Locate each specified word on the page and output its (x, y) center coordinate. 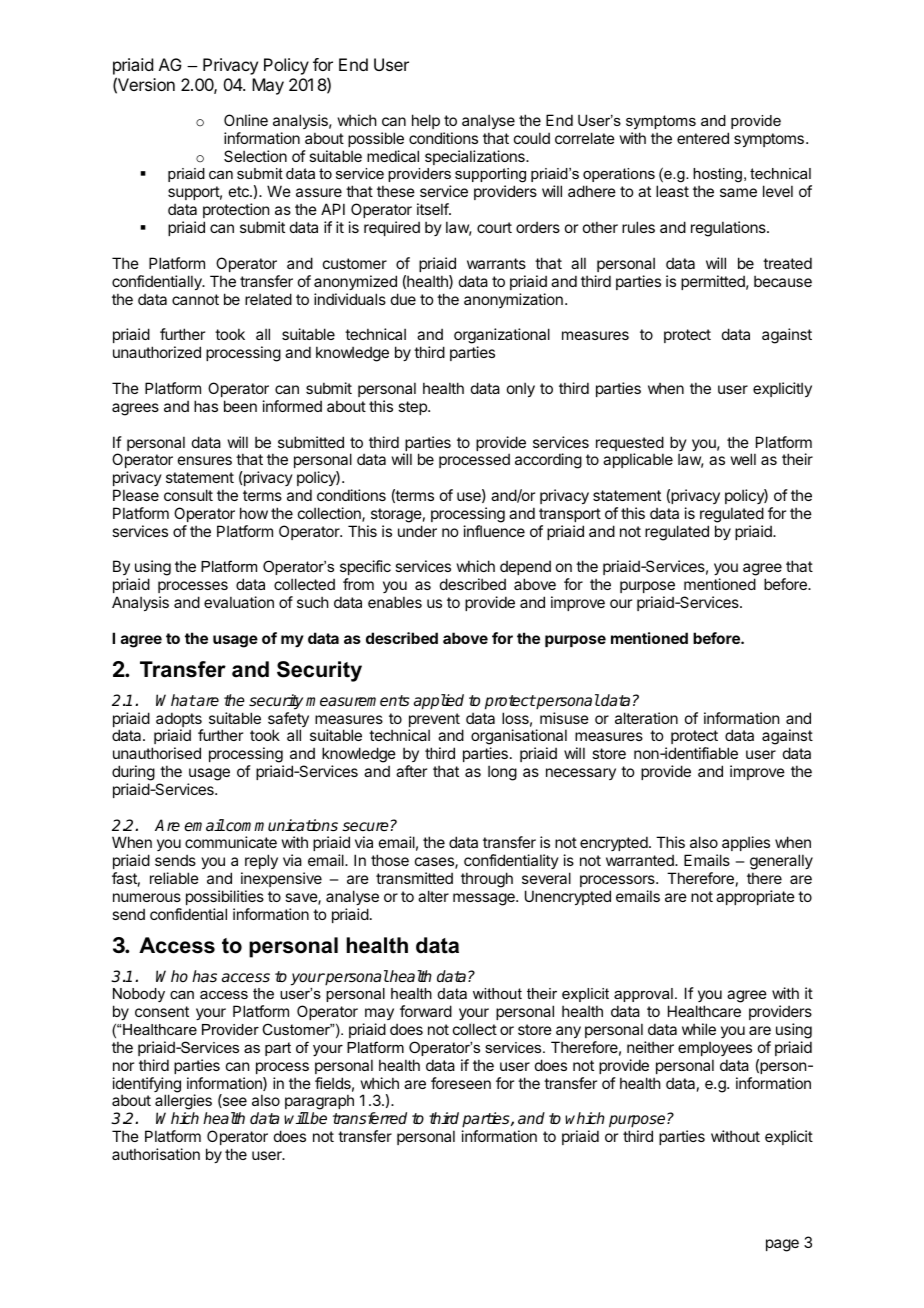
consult (188, 495)
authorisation (156, 1154)
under (417, 531)
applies (745, 845)
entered (703, 138)
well (743, 459)
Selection (255, 156)
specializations (476, 157)
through (487, 880)
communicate (231, 842)
